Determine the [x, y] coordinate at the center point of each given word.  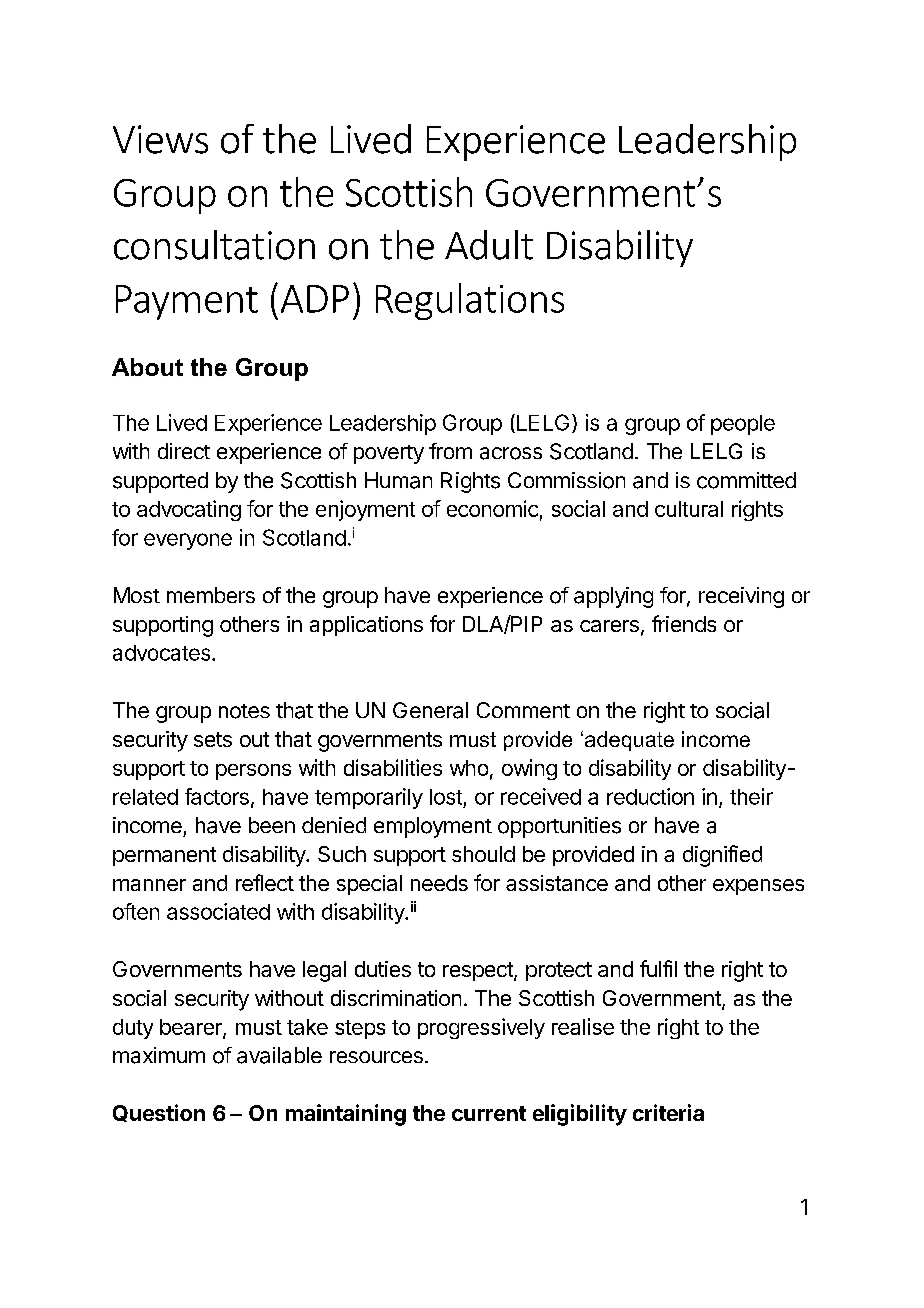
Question [159, 1113]
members [211, 595]
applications [366, 626]
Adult [489, 245]
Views [160, 139]
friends [684, 623]
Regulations [470, 301]
